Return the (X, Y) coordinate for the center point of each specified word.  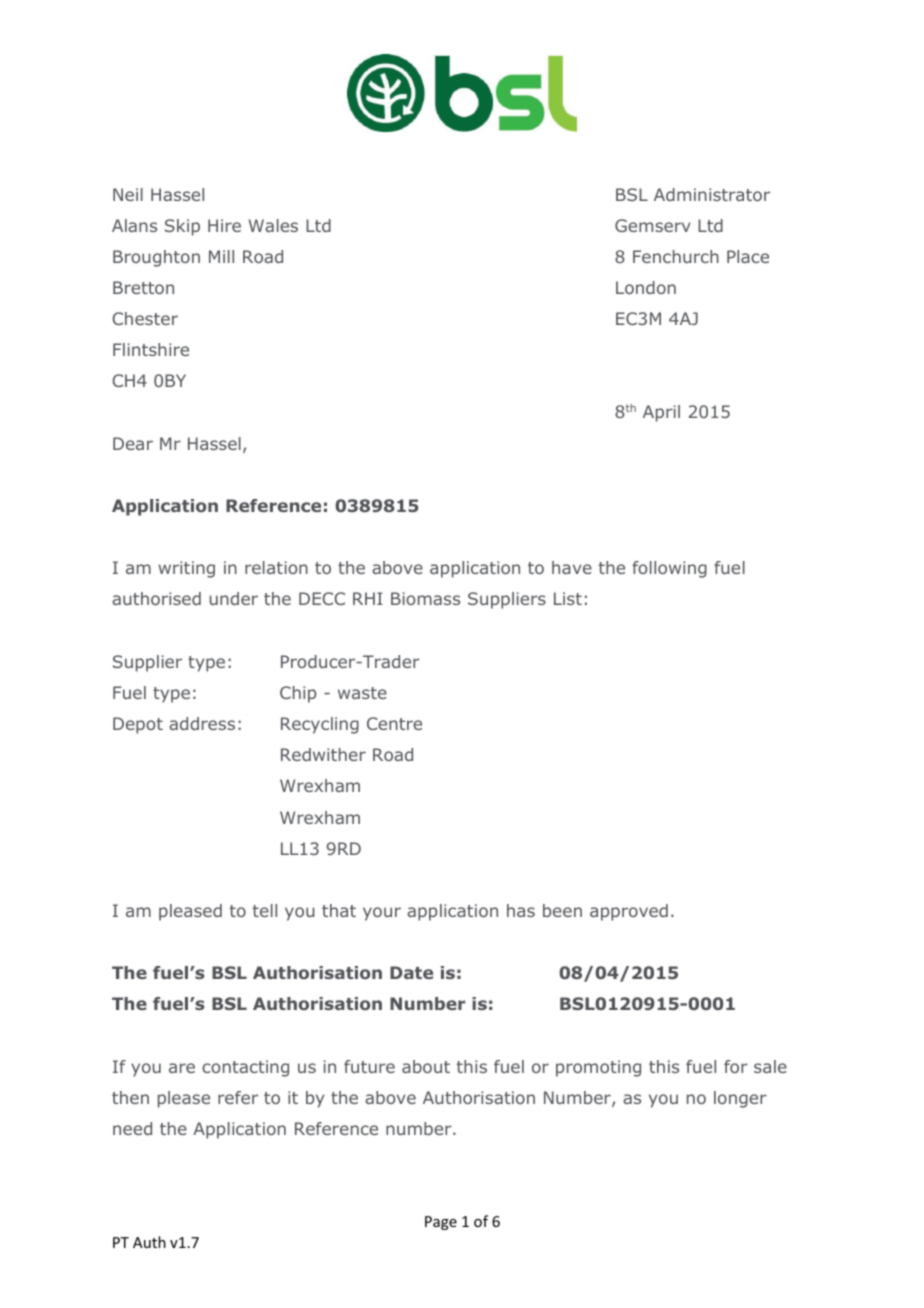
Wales (273, 225)
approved (629, 912)
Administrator (712, 194)
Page (441, 1223)
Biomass (425, 598)
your (382, 914)
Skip (182, 227)
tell (265, 910)
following (669, 569)
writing (186, 569)
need (132, 1128)
